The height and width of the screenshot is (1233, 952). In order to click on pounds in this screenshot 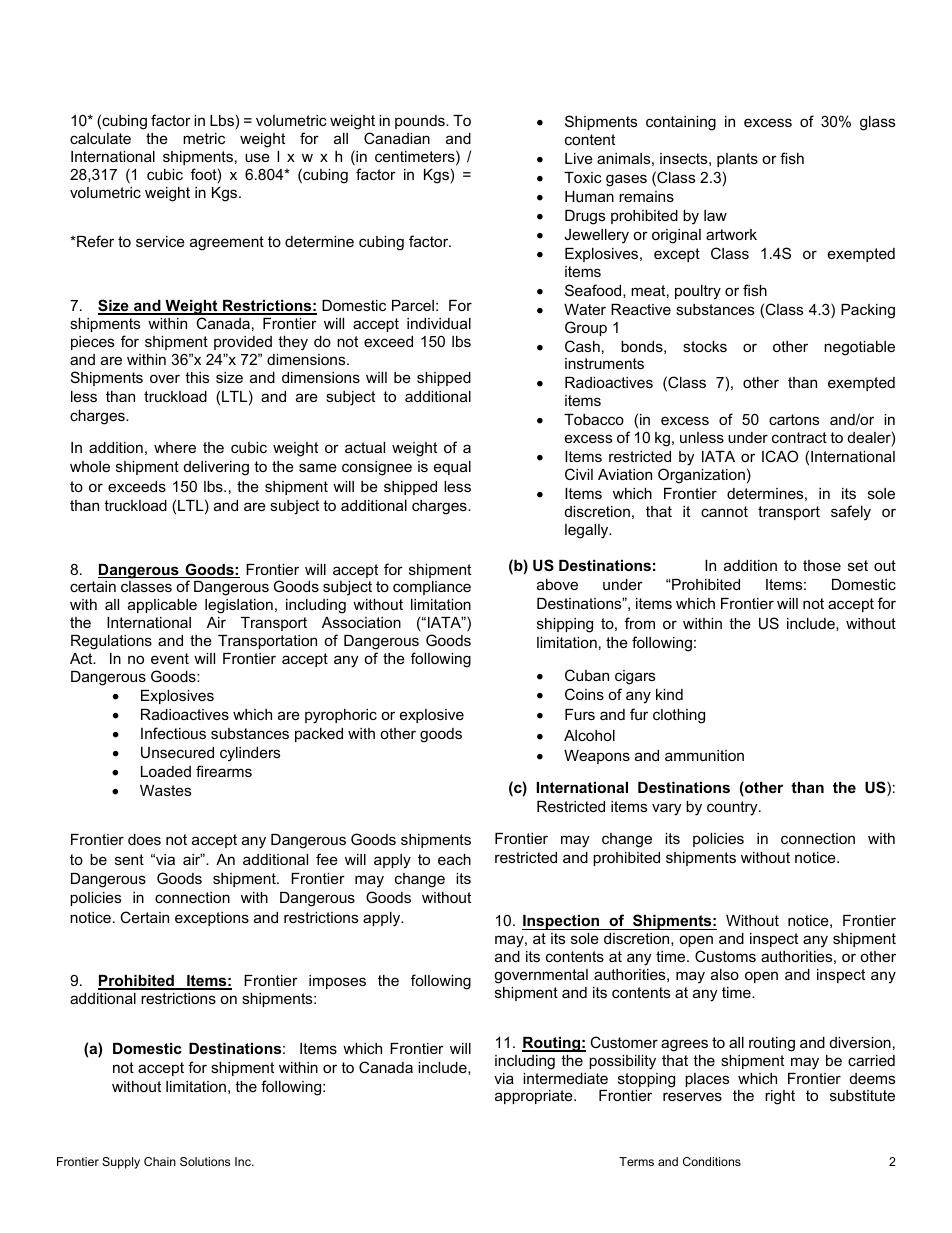, I will do `click(421, 122)`.
